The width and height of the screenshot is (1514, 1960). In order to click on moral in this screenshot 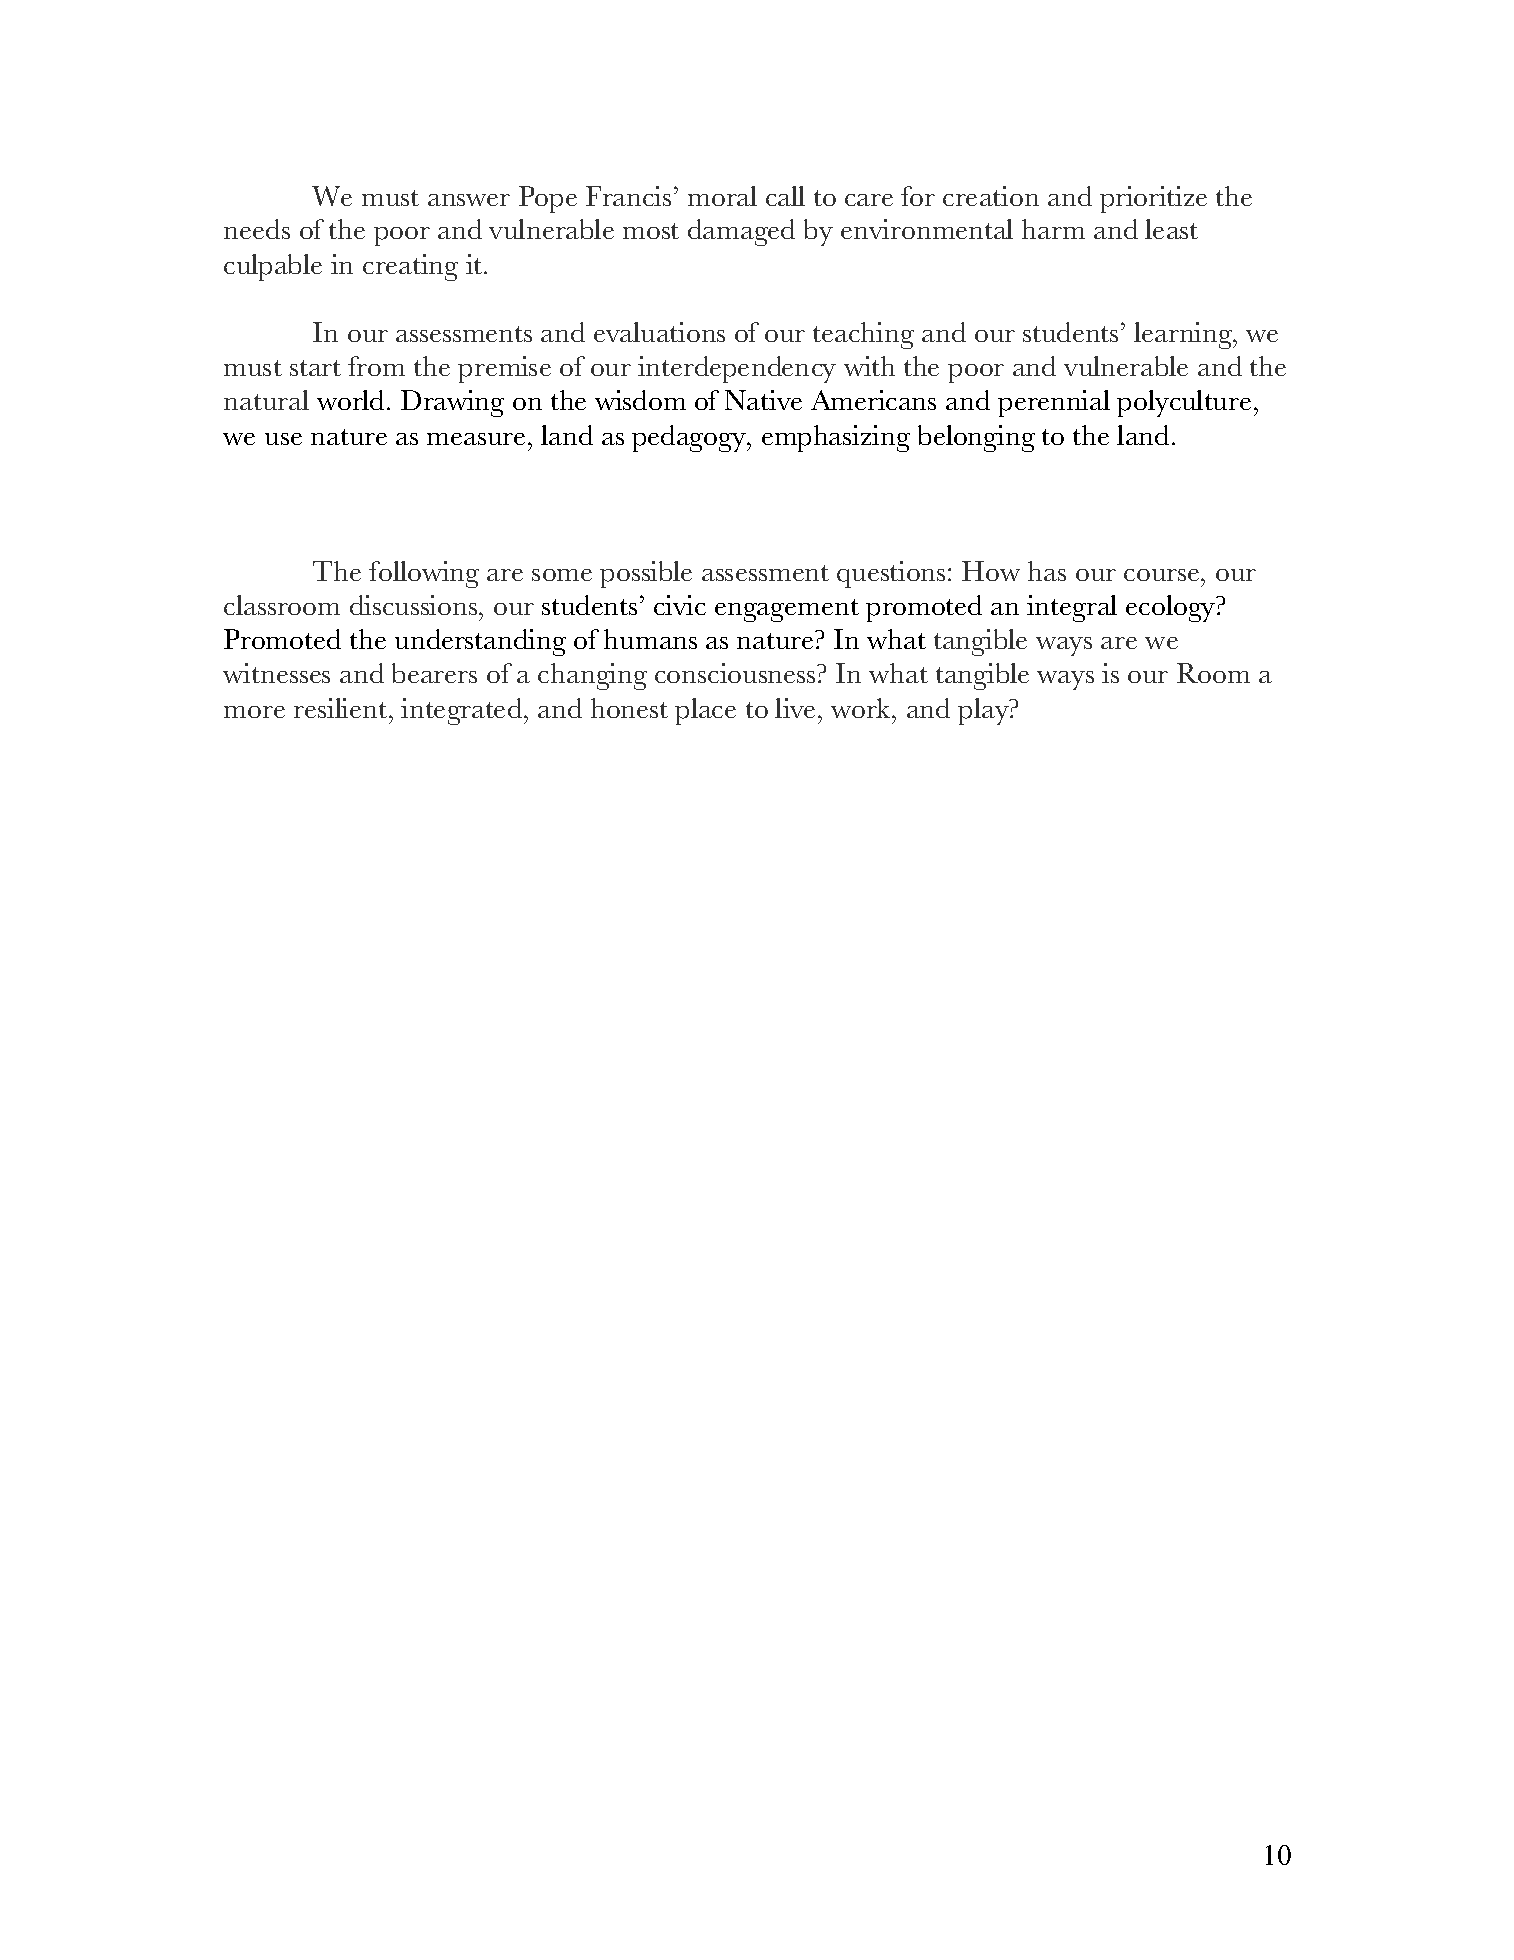, I will do `click(722, 196)`.
